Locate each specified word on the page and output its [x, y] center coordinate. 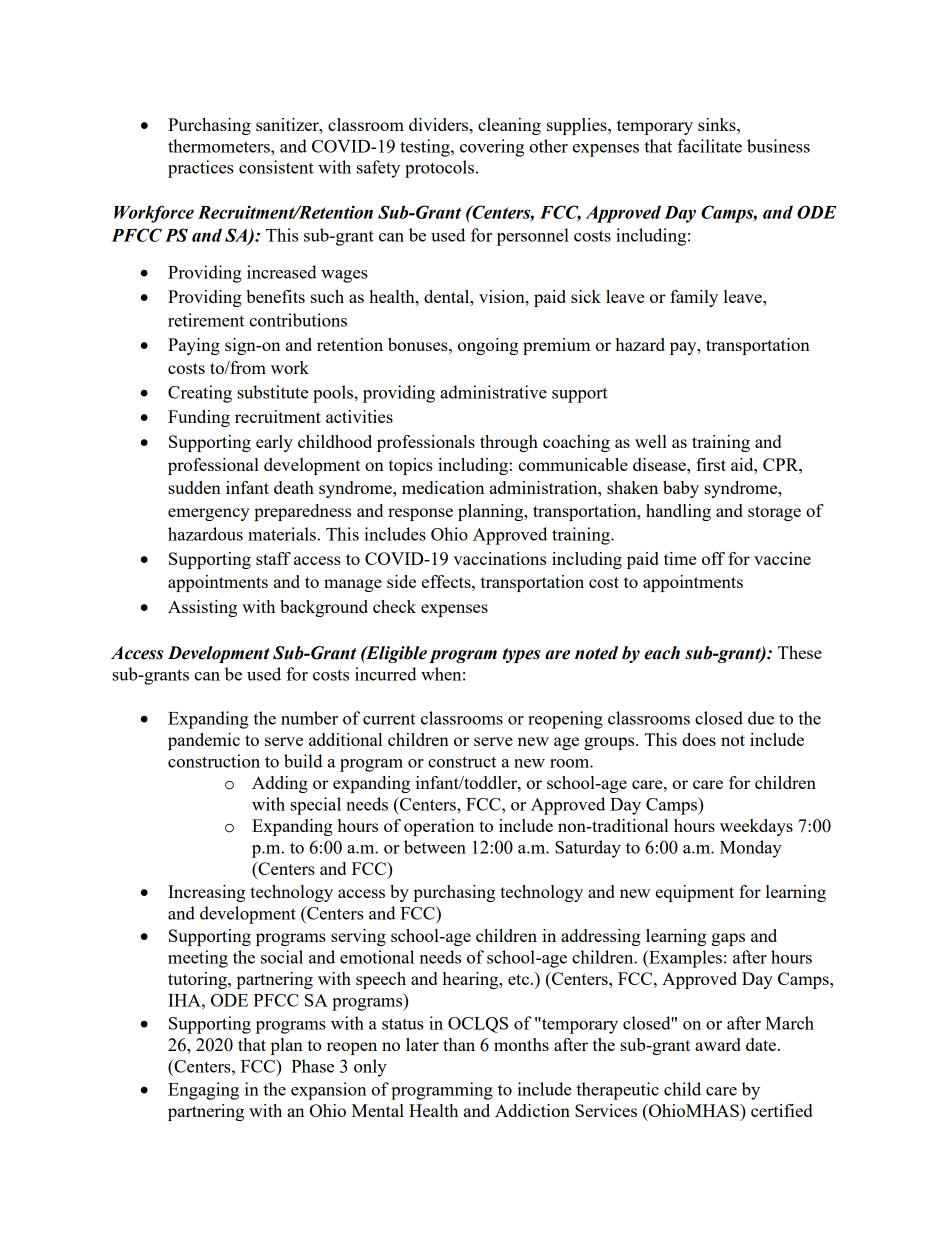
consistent [276, 167]
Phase [312, 1066]
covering [492, 148]
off [713, 558]
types [521, 655]
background [324, 608]
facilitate [709, 146]
